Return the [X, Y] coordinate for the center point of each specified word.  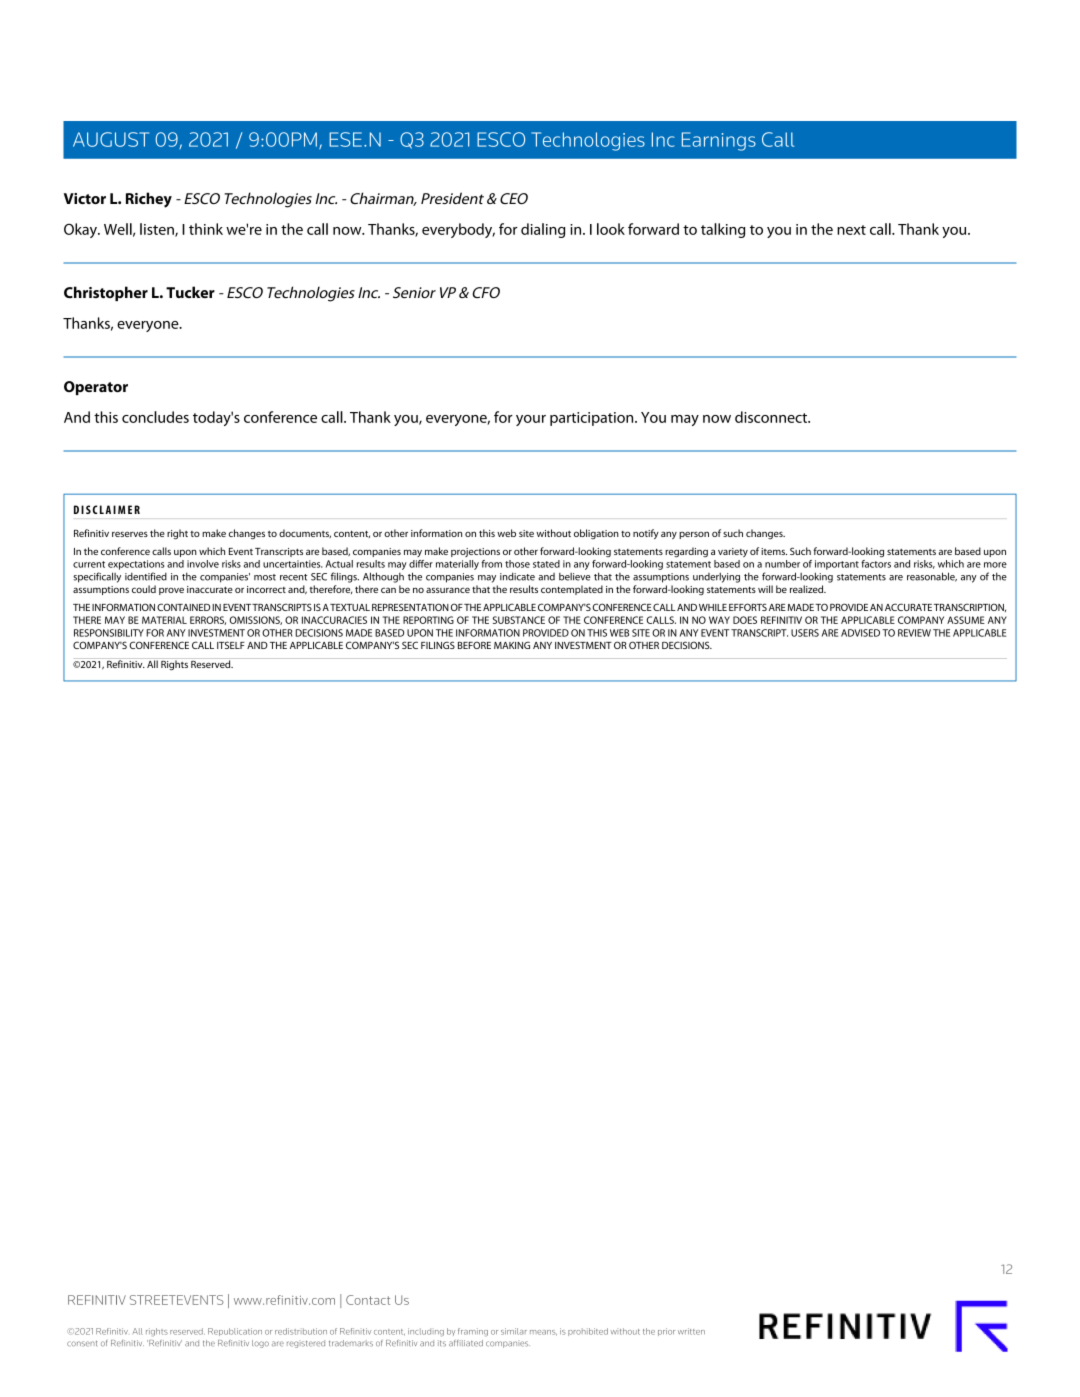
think [206, 229]
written [691, 1331]
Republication [235, 1332]
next [851, 230]
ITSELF [231, 645]
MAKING [512, 645]
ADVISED [860, 633]
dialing [543, 230]
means [543, 1333]
